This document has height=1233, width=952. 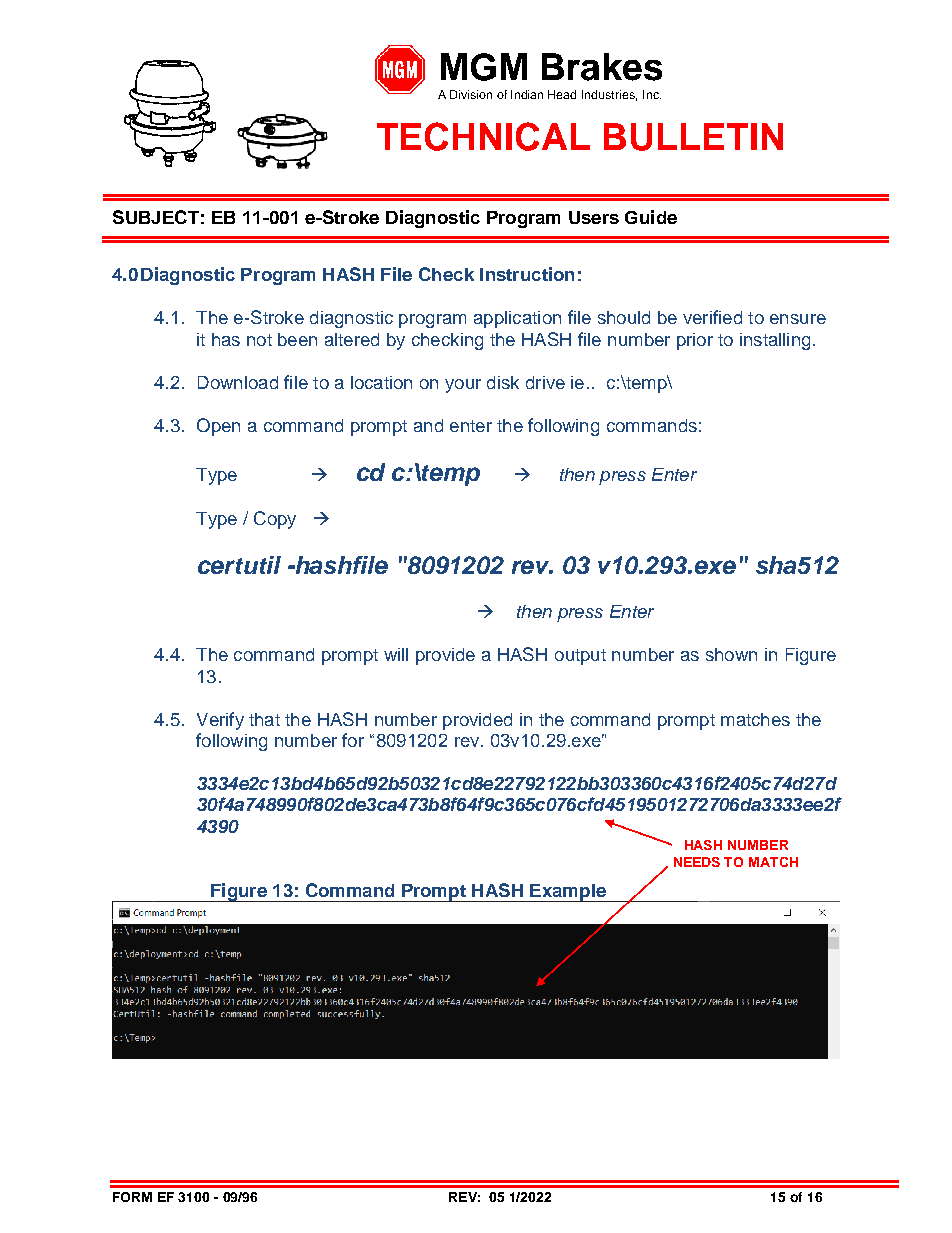 What do you see at coordinates (568, 893) in the document?
I see `Example` at bounding box center [568, 893].
